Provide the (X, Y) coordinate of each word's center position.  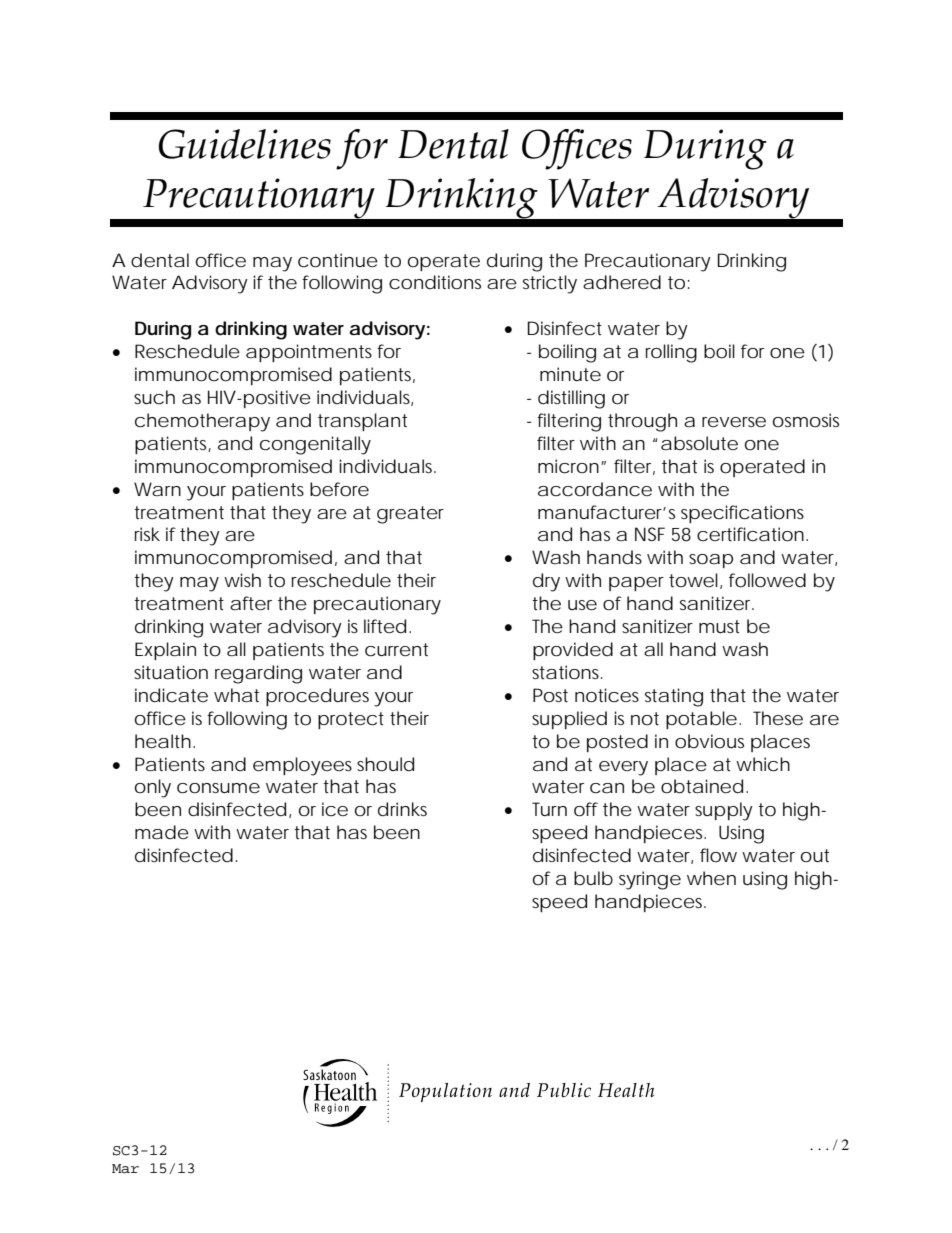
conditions (435, 282)
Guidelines (245, 144)
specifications (742, 514)
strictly (550, 284)
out (815, 855)
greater (410, 515)
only (153, 788)
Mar (125, 1169)
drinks (402, 809)
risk (147, 534)
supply (724, 811)
